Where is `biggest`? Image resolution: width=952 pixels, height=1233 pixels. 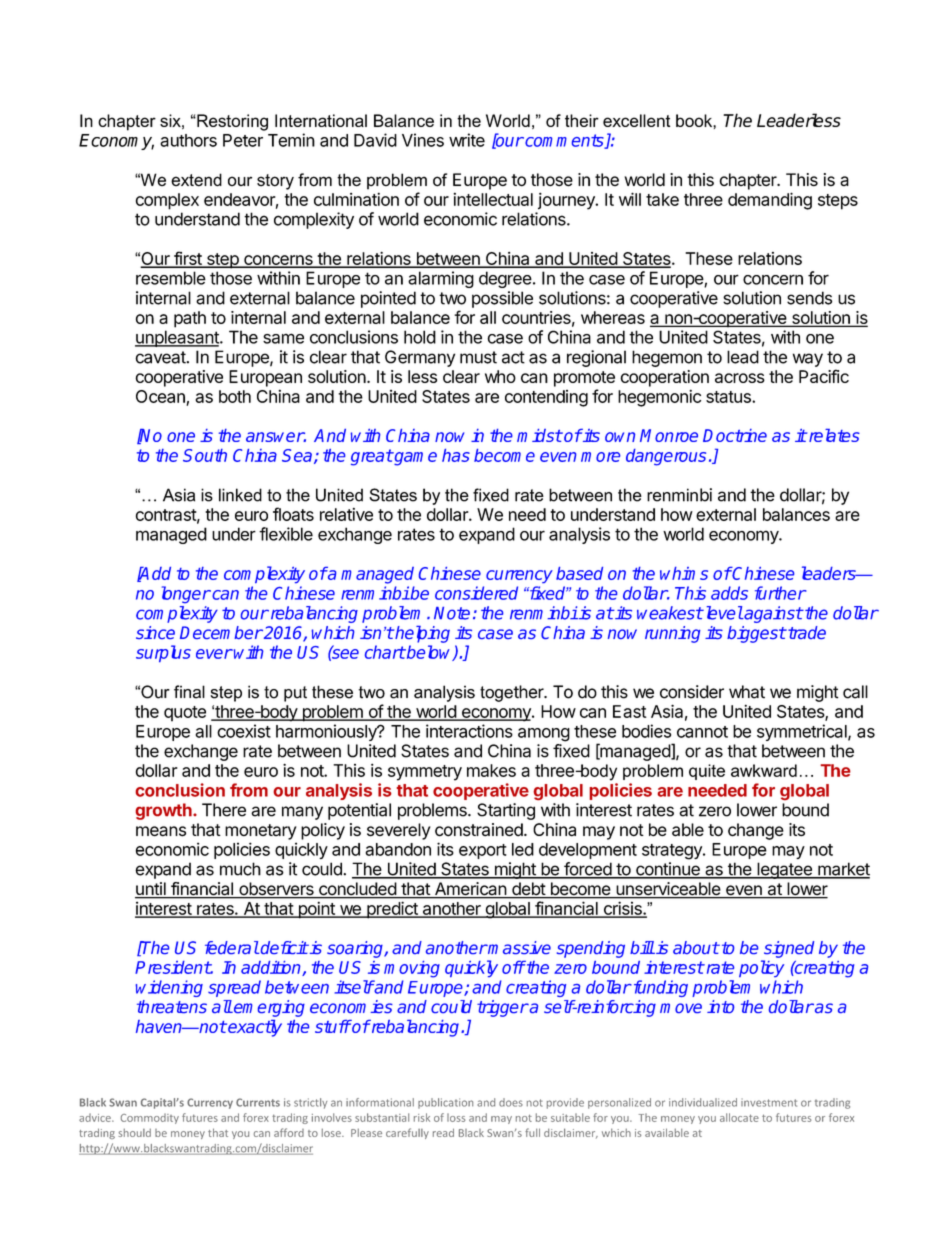 biggest is located at coordinates (756, 634).
